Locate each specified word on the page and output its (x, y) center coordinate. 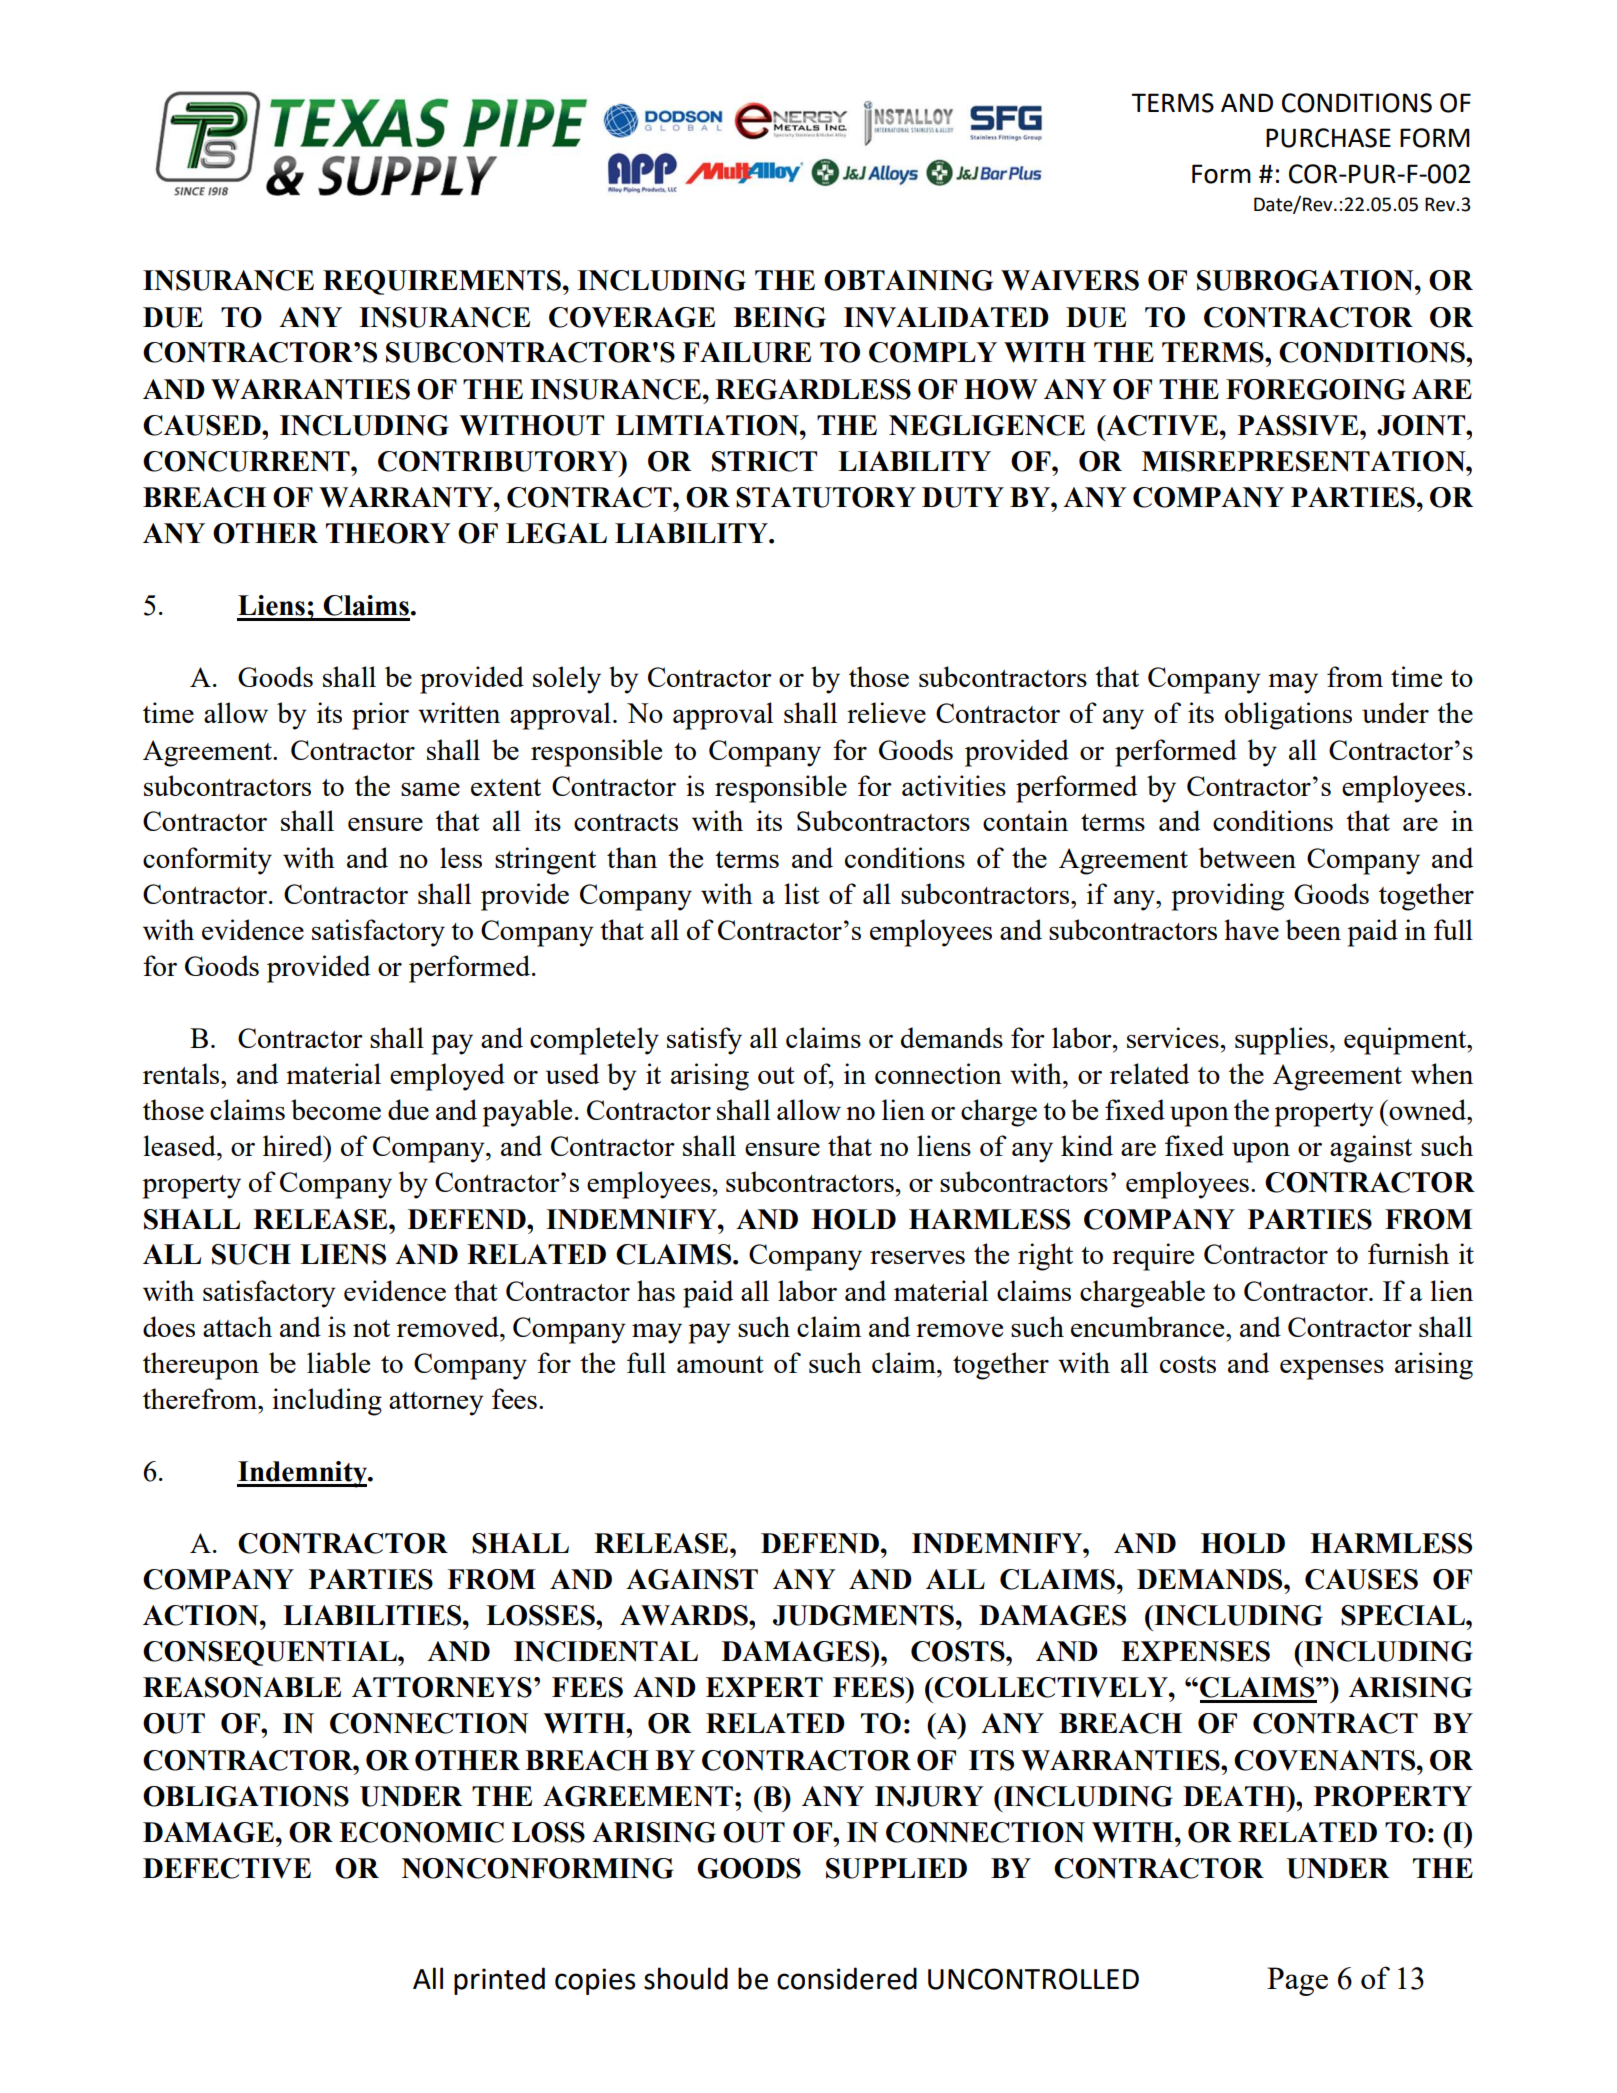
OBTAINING (908, 280)
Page (1297, 1981)
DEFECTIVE (227, 1868)
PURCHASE (1328, 138)
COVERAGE (632, 317)
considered (847, 1978)
